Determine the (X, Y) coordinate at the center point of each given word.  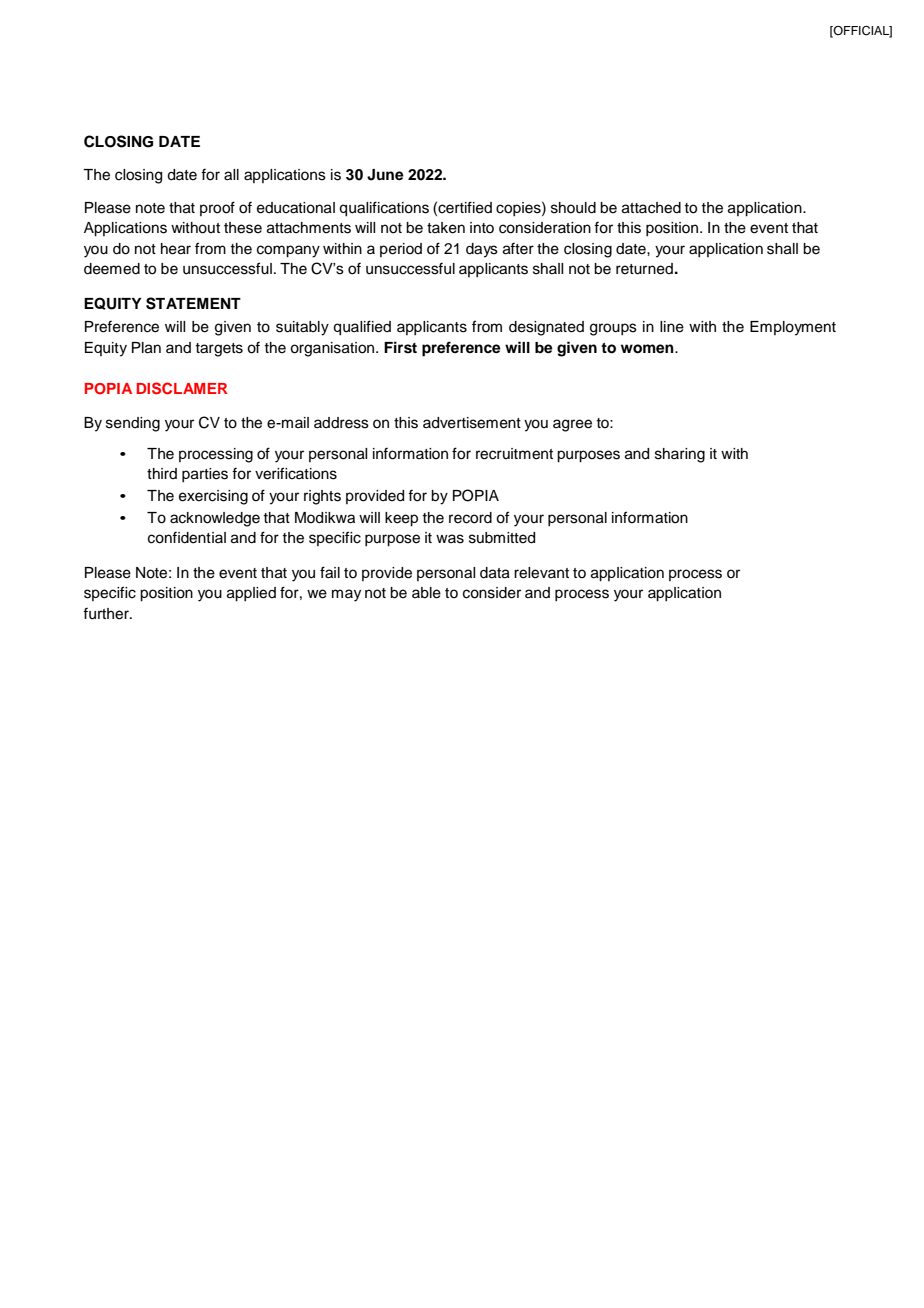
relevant (541, 573)
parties (205, 475)
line (672, 327)
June (385, 175)
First (400, 347)
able (426, 593)
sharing (680, 455)
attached (651, 208)
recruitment (514, 454)
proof (217, 208)
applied (251, 594)
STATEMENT (193, 303)
